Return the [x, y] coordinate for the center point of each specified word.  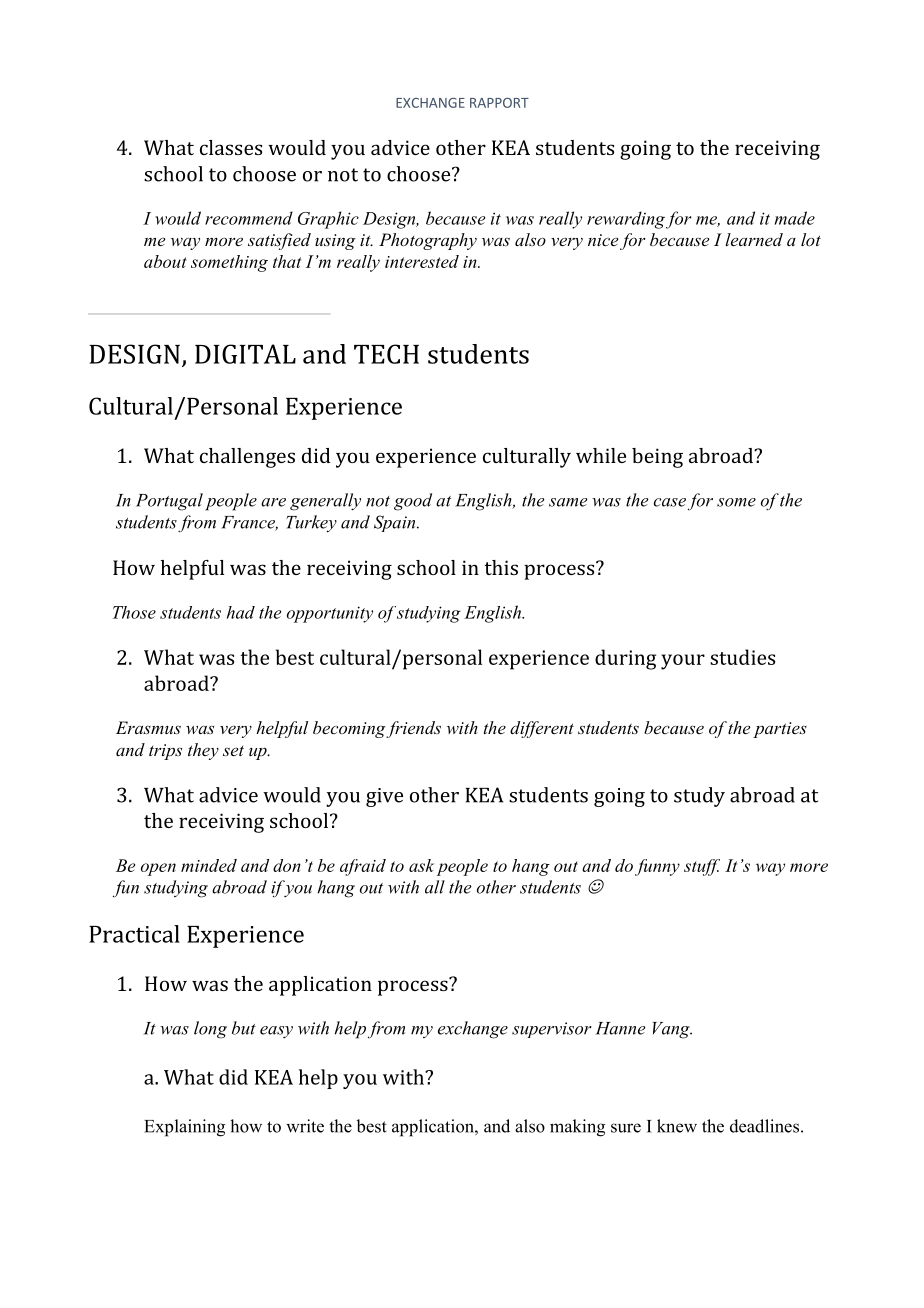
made [795, 218]
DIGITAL [245, 354]
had [241, 612]
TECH [386, 354]
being [657, 458]
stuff [702, 867]
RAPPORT [499, 103]
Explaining [184, 1128]
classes [231, 147]
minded [209, 865]
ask [421, 865]
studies [742, 657]
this [501, 567]
